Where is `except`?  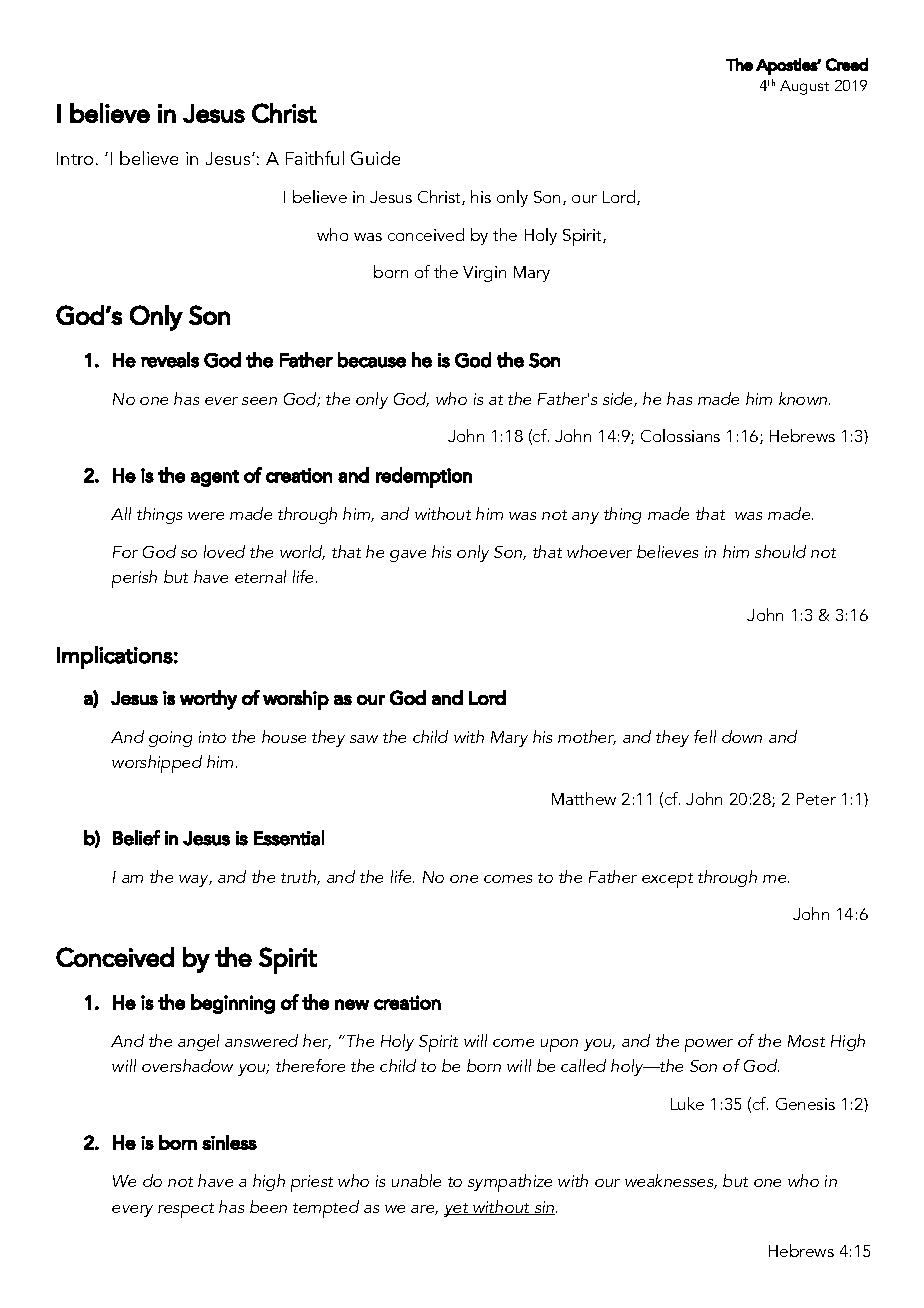 except is located at coordinates (667, 880).
